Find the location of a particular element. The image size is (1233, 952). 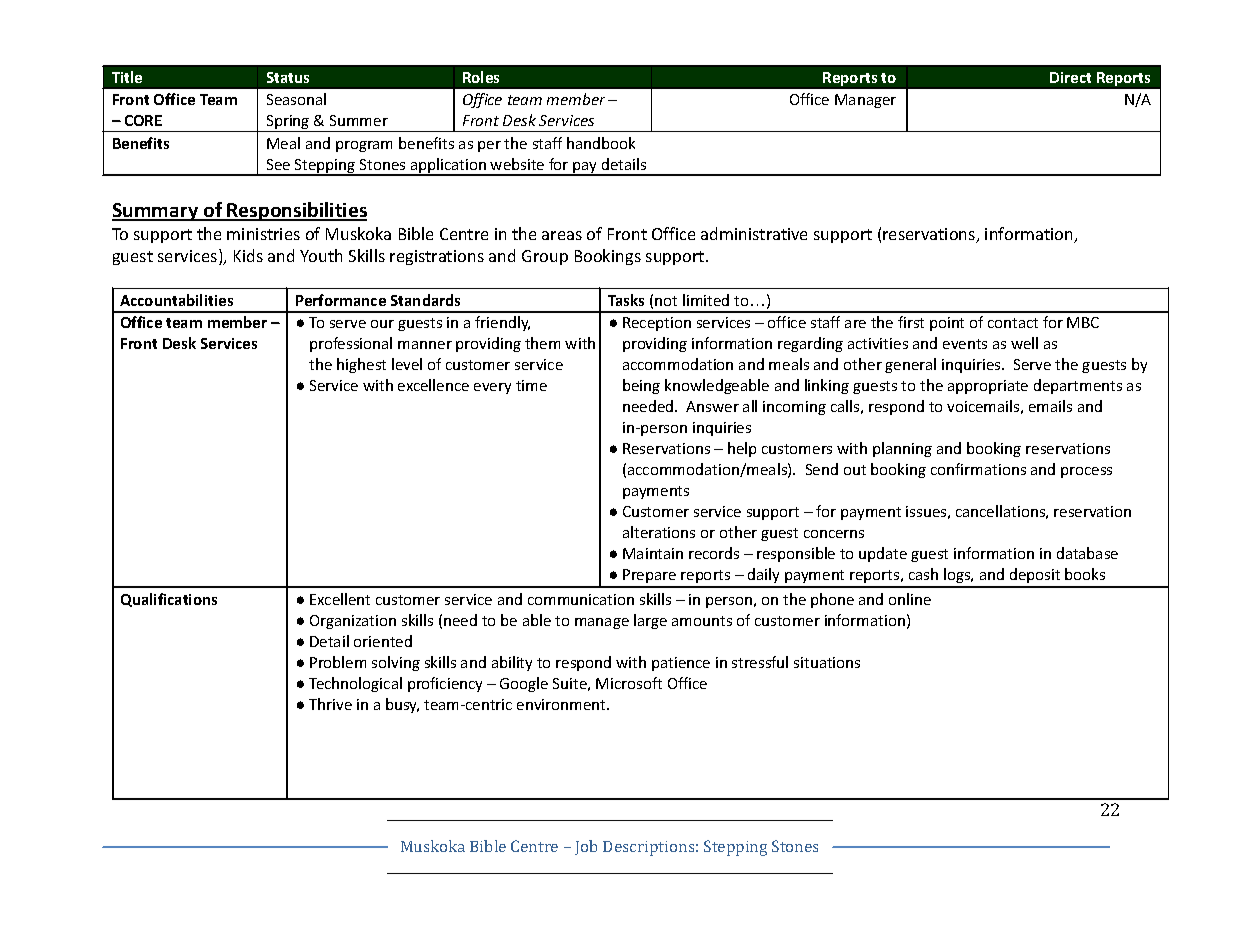

Problem is located at coordinates (338, 662).
